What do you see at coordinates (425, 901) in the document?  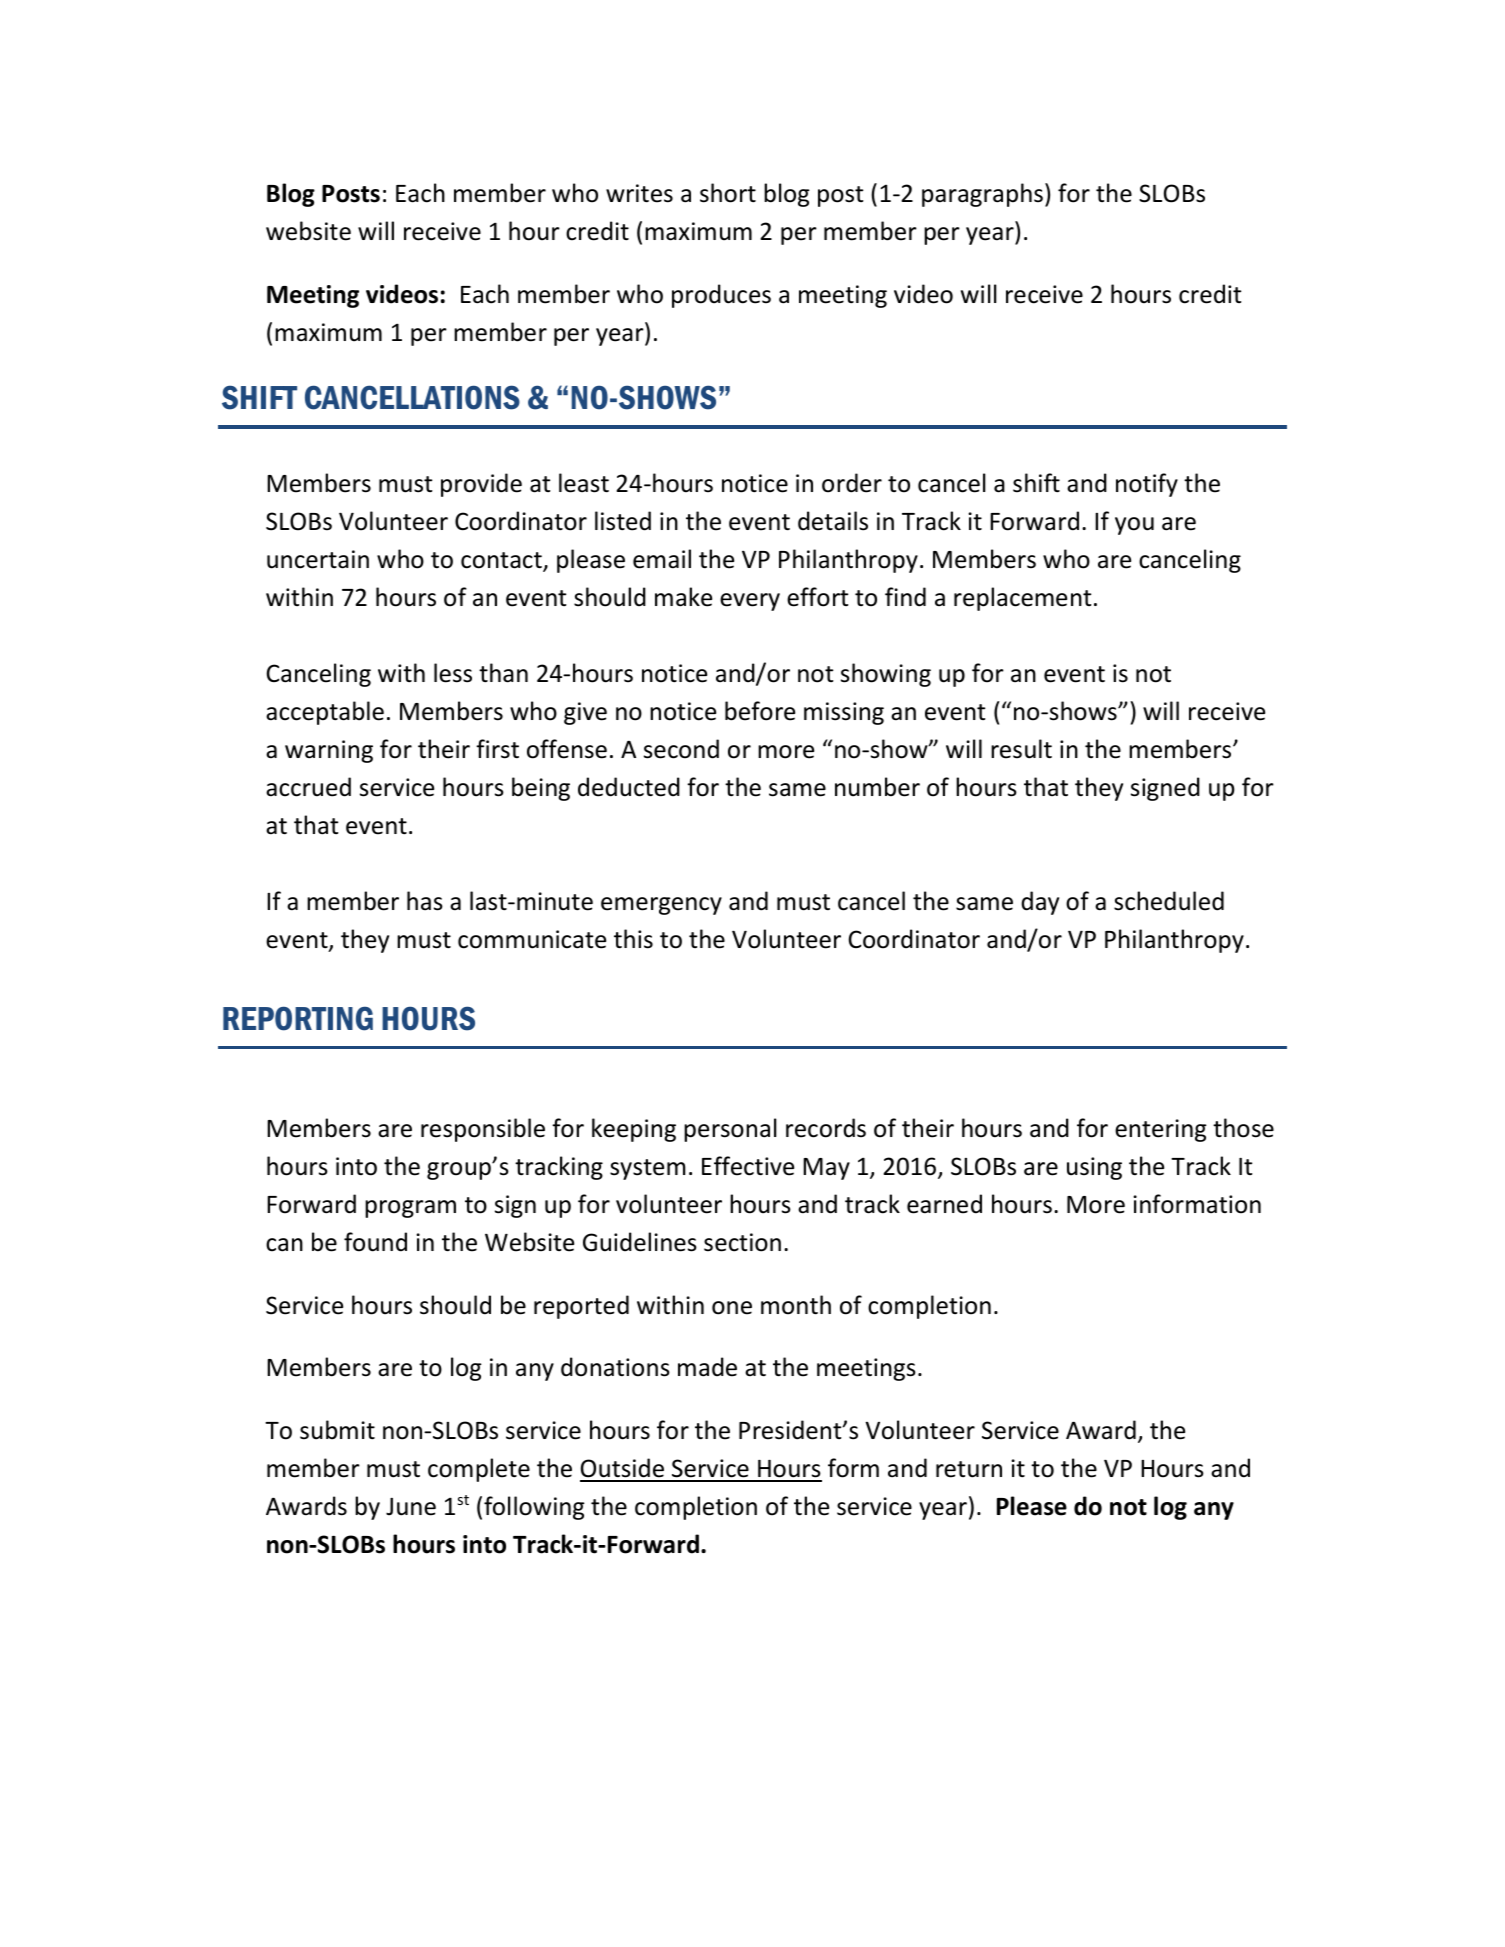 I see `has` at bounding box center [425, 901].
